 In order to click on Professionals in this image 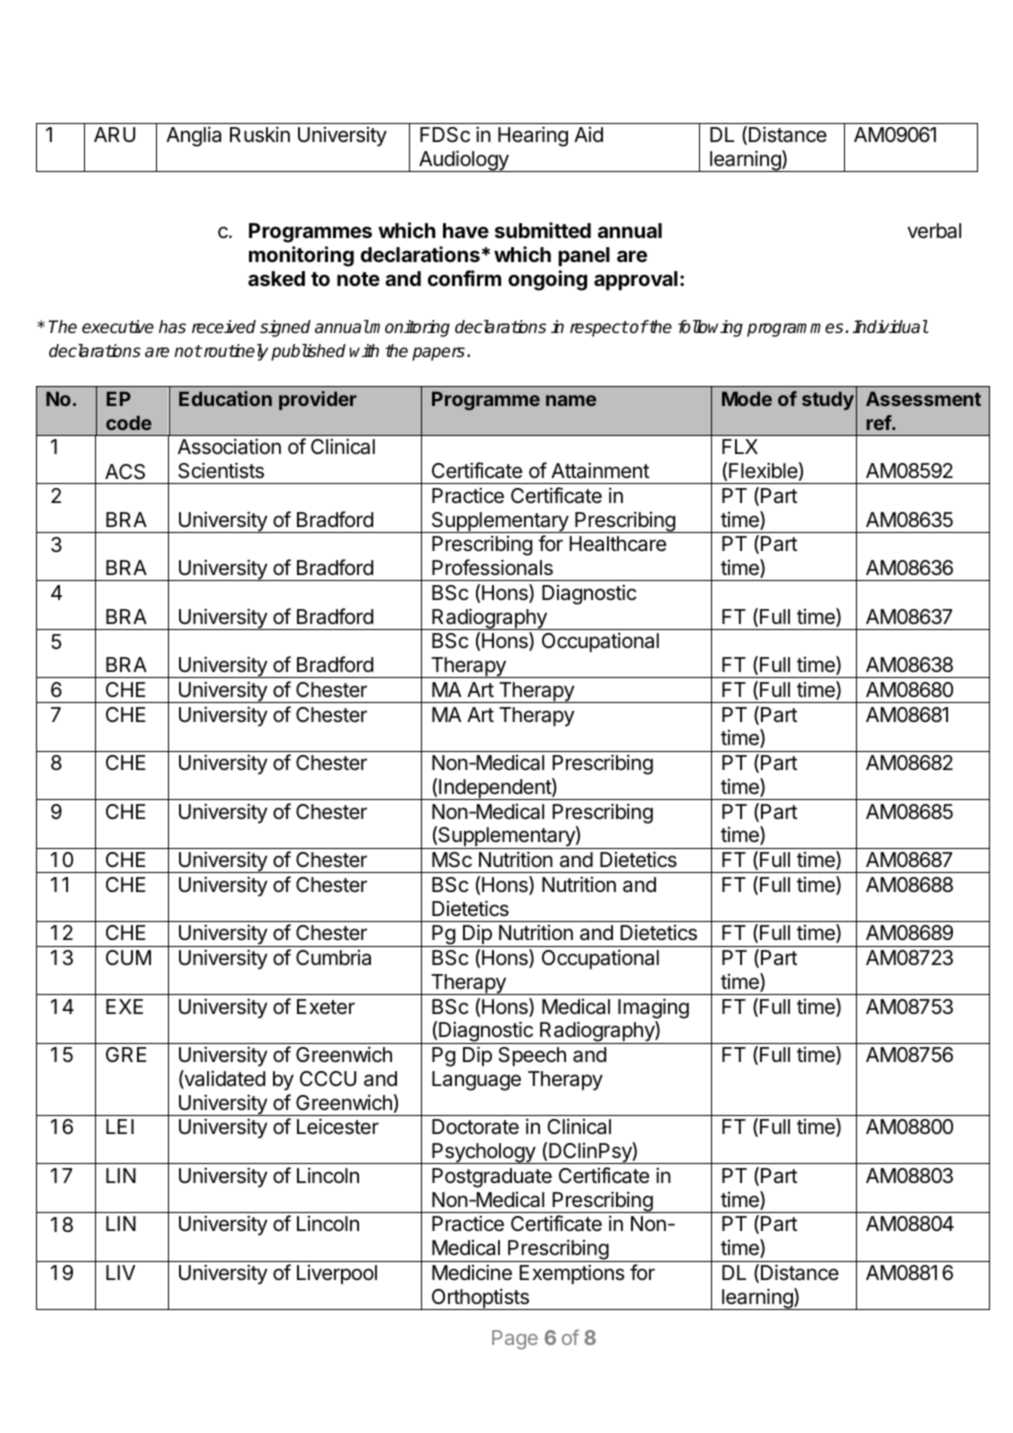, I will do `click(492, 567)`.
